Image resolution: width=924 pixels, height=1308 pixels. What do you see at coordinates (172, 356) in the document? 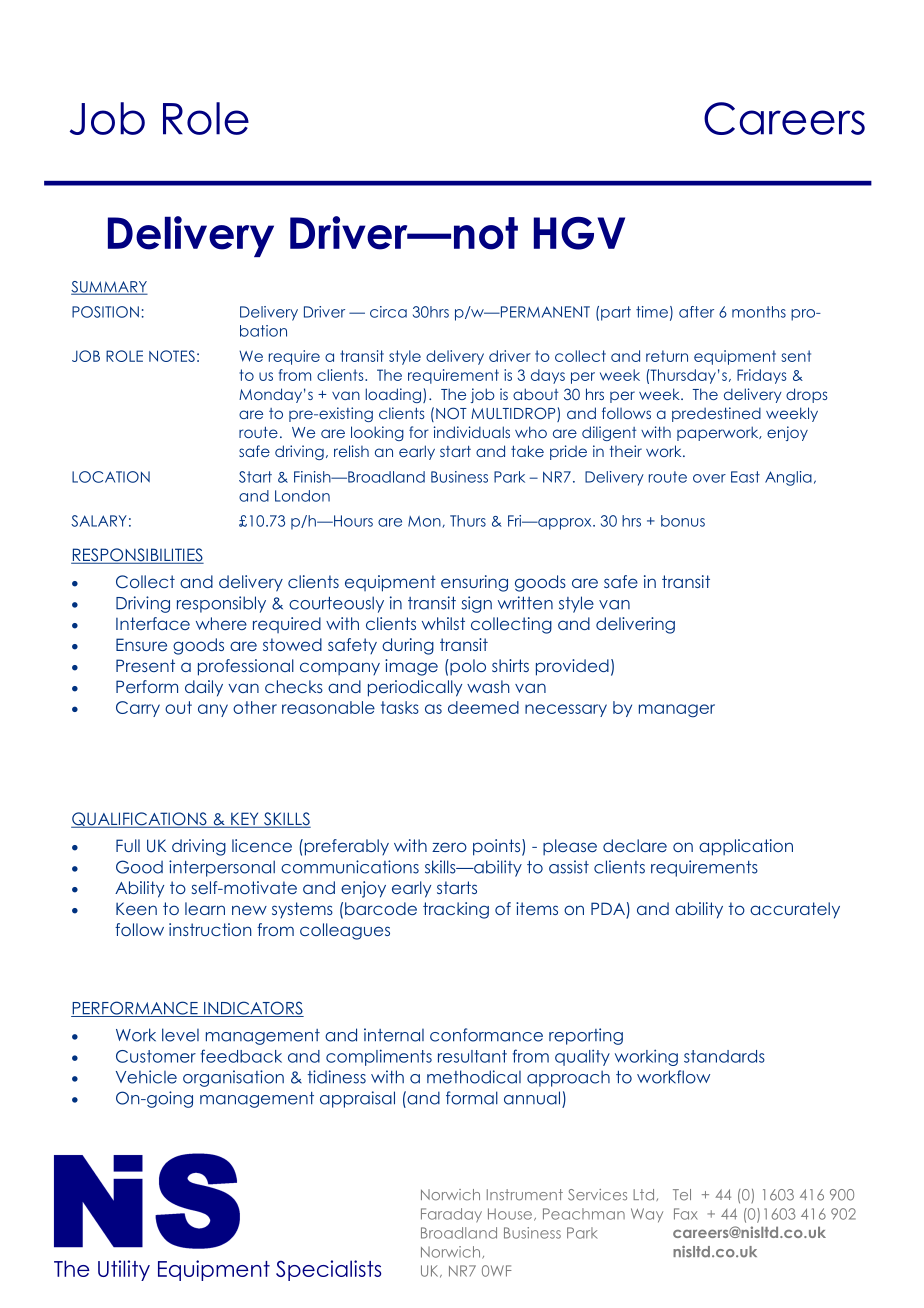
I see `NOTES` at bounding box center [172, 356].
